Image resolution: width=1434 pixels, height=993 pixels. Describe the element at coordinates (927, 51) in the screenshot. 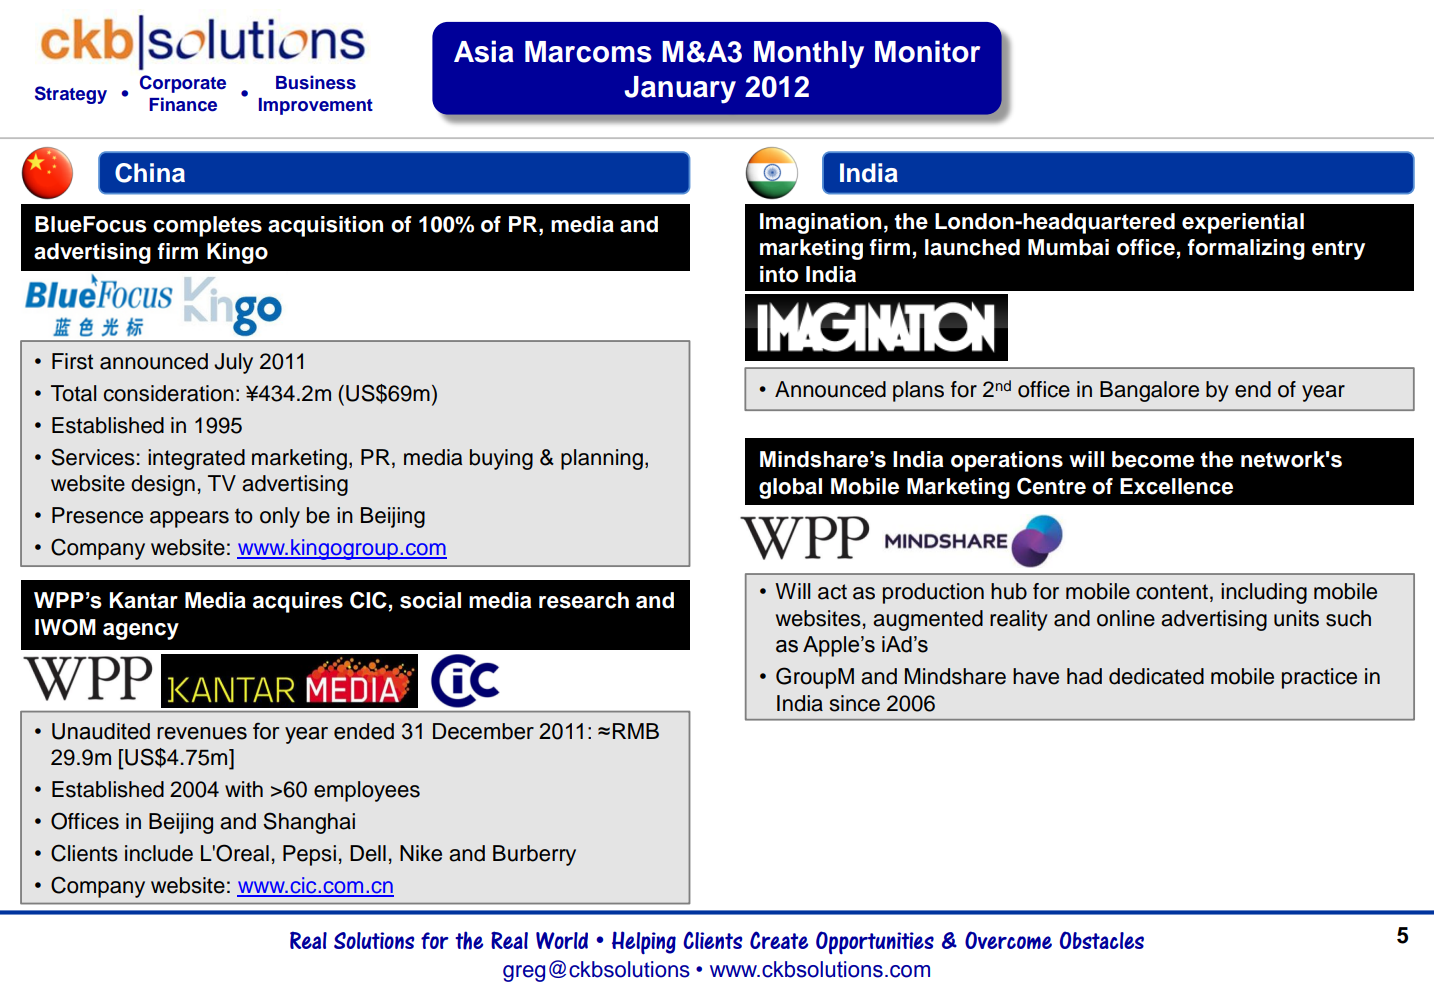

I see `Monitor` at that location.
